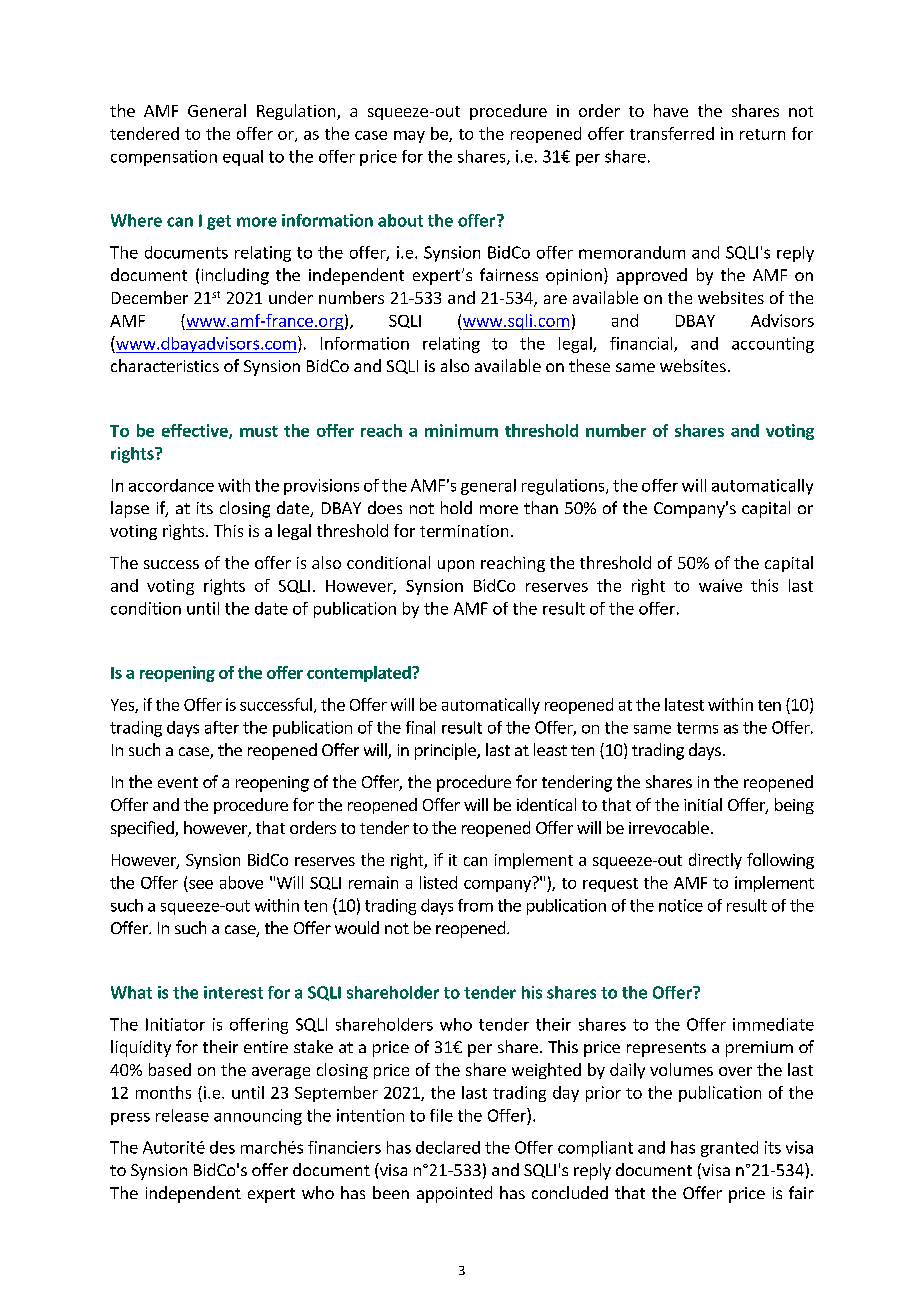 This document has width=924, height=1308. Describe the element at coordinates (165, 365) in the document. I see `characteristics` at that location.
